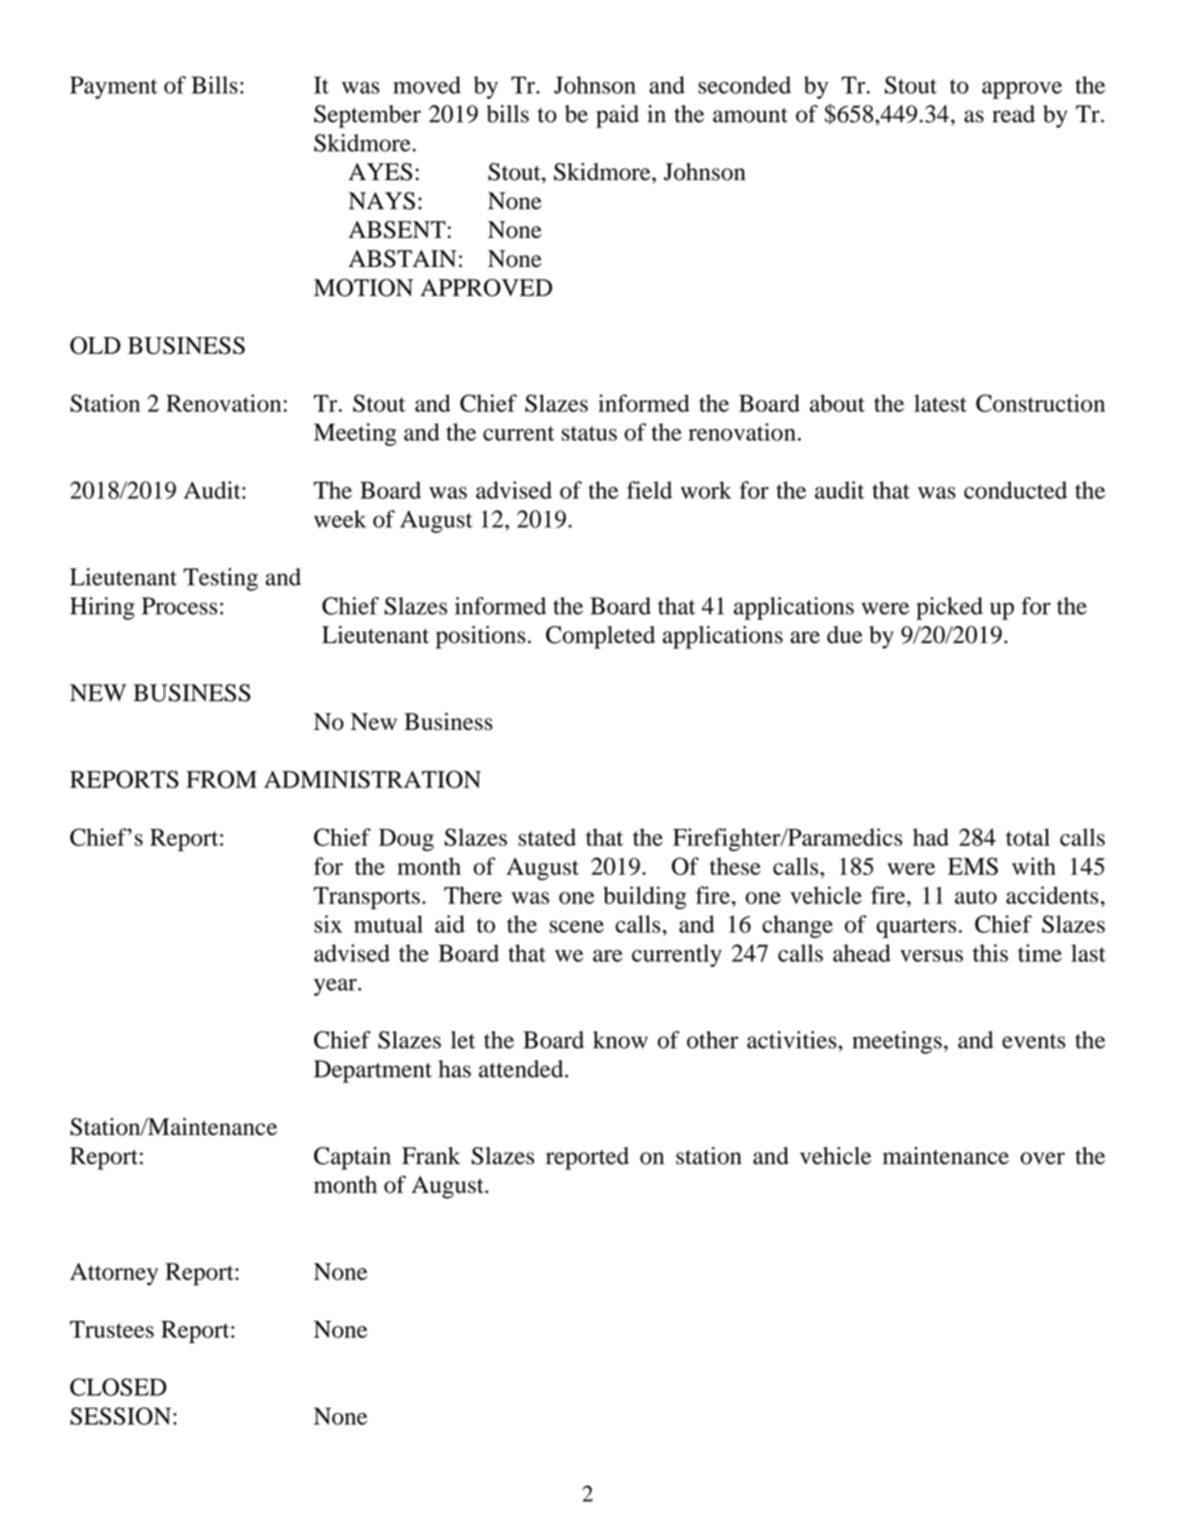 The height and width of the page is (1533, 1184). I want to click on CLOSED, so click(118, 1387).
